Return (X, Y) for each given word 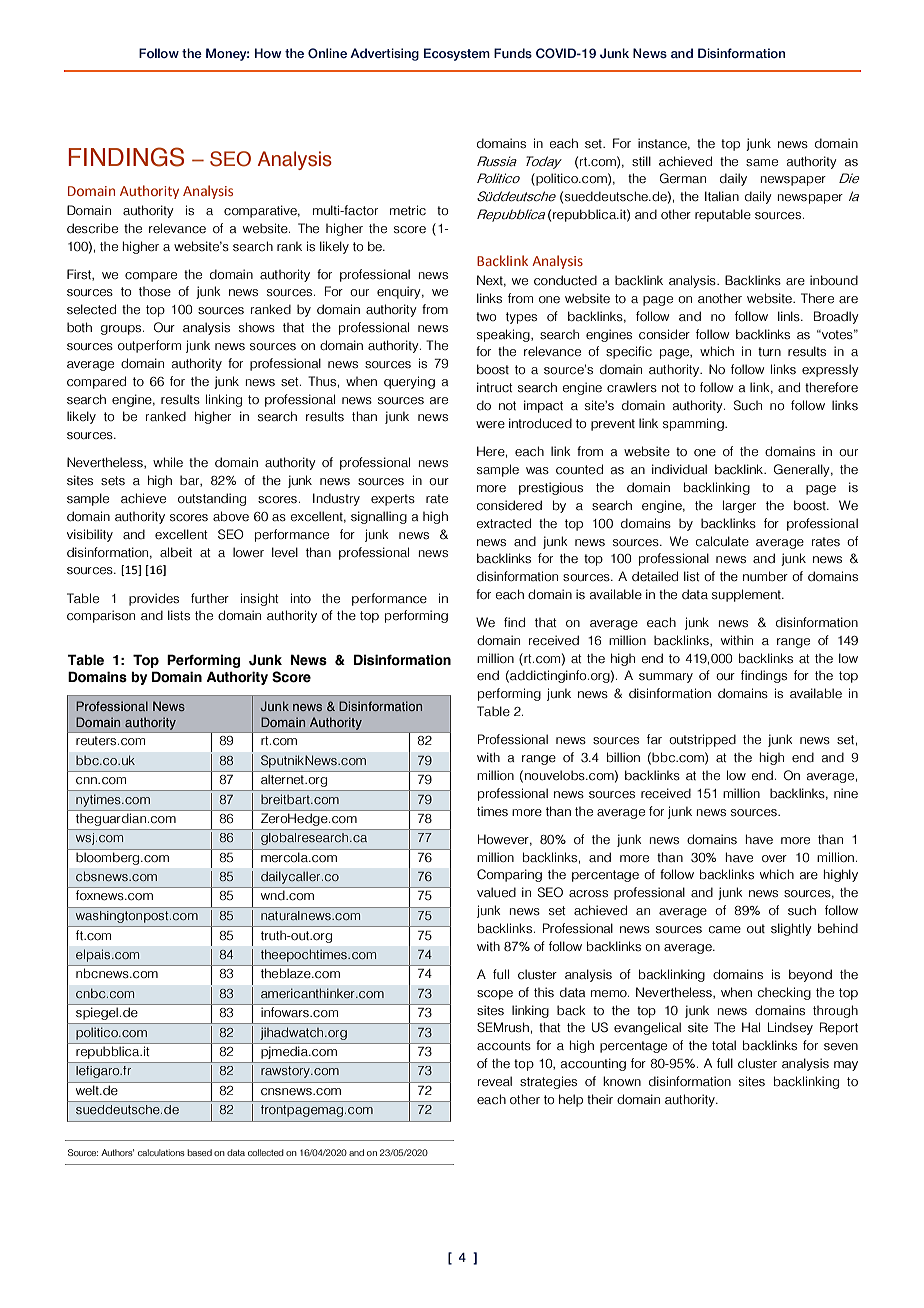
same (762, 163)
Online (327, 53)
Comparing (509, 875)
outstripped (702, 740)
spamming (694, 424)
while (168, 462)
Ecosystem (457, 54)
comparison (101, 616)
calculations (161, 1152)
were (490, 425)
